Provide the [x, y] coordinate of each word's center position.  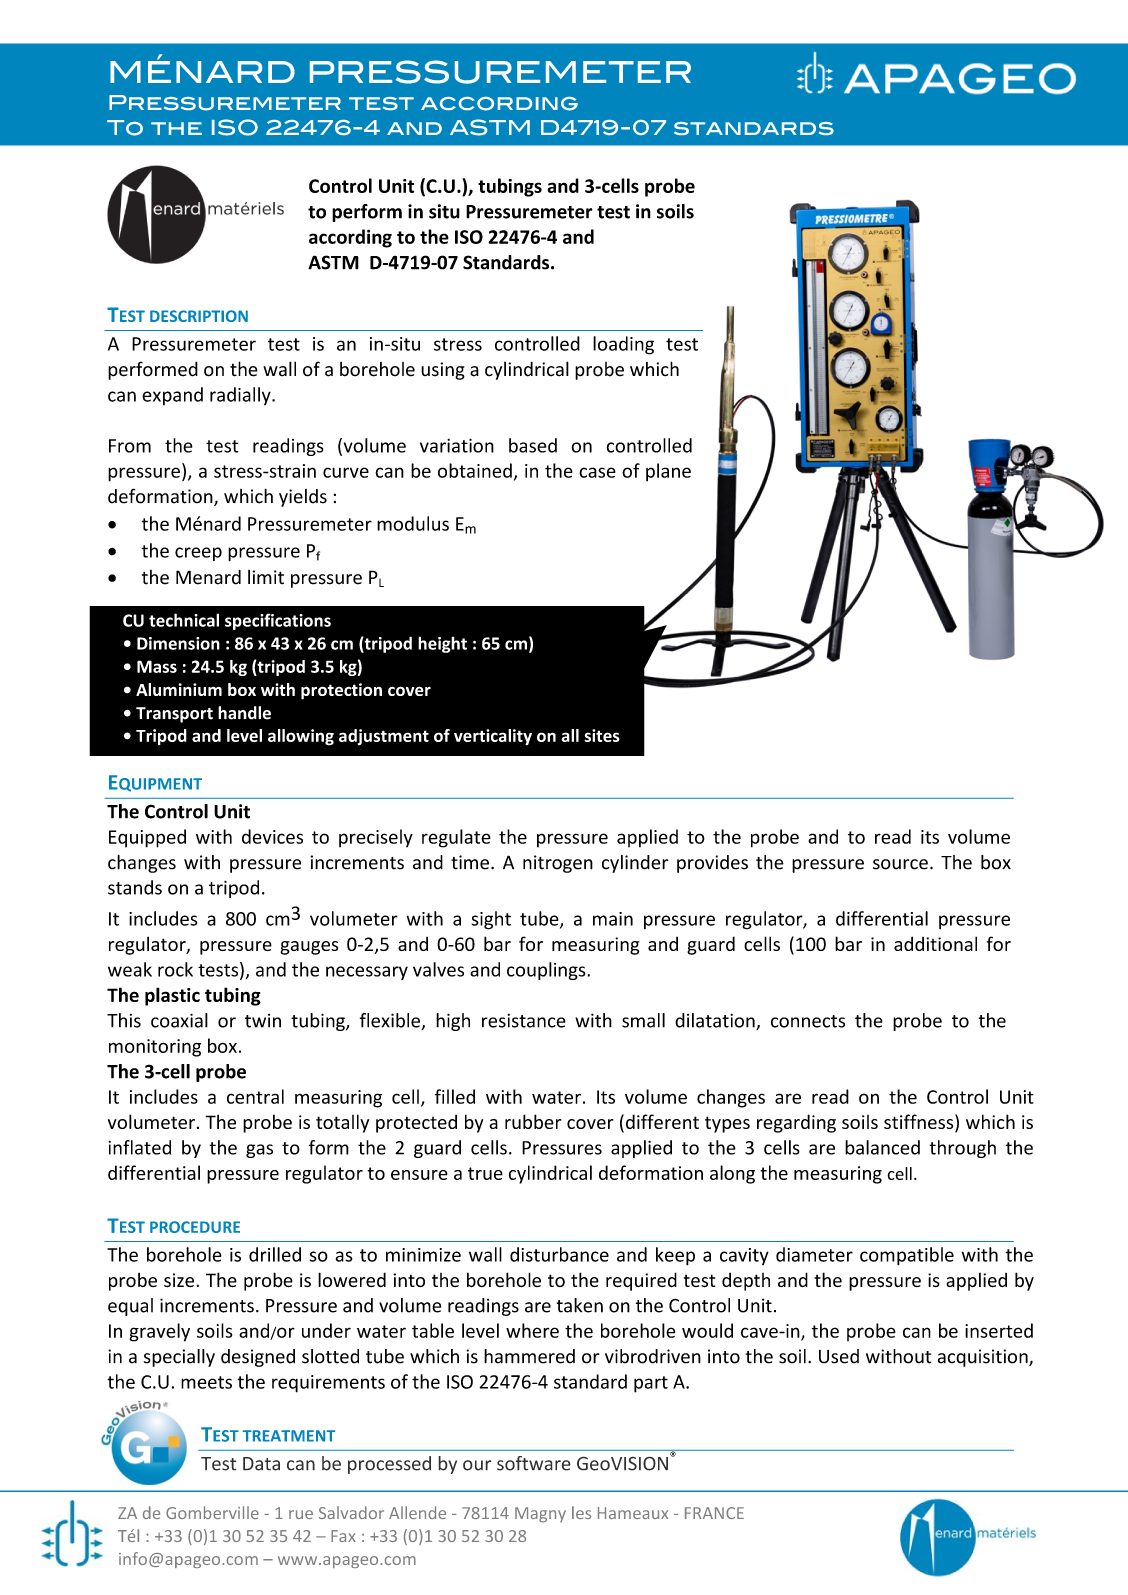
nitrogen [558, 864]
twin [263, 1021]
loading [623, 345]
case [597, 472]
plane [668, 472]
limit [266, 577]
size [180, 1280]
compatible [907, 1256]
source [900, 864]
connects [808, 1021]
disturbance [559, 1254]
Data [261, 1464]
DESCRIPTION [199, 316]
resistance [524, 1020]
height [442, 644]
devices [272, 836]
